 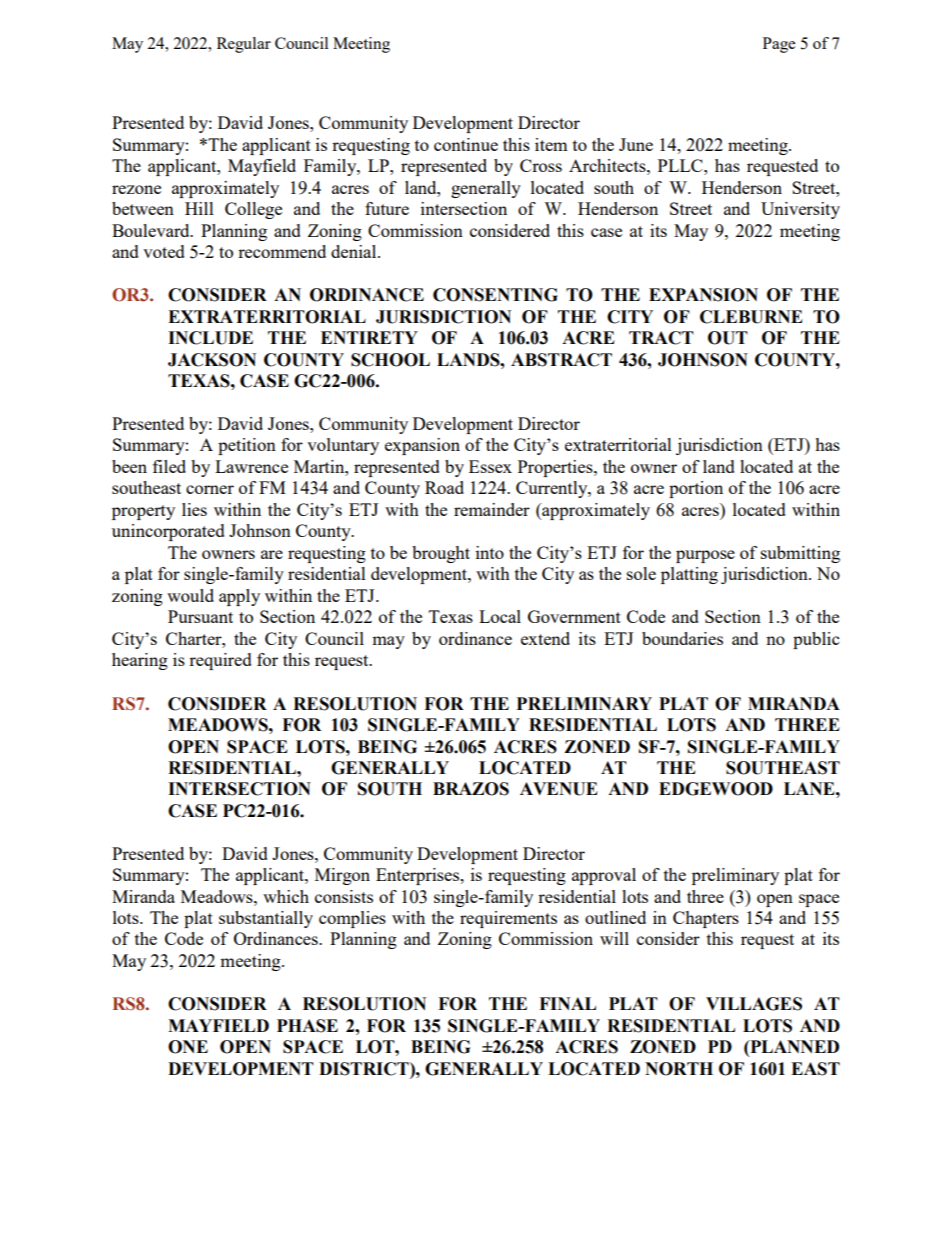 What do you see at coordinates (220, 661) in the image?
I see `required` at bounding box center [220, 661].
